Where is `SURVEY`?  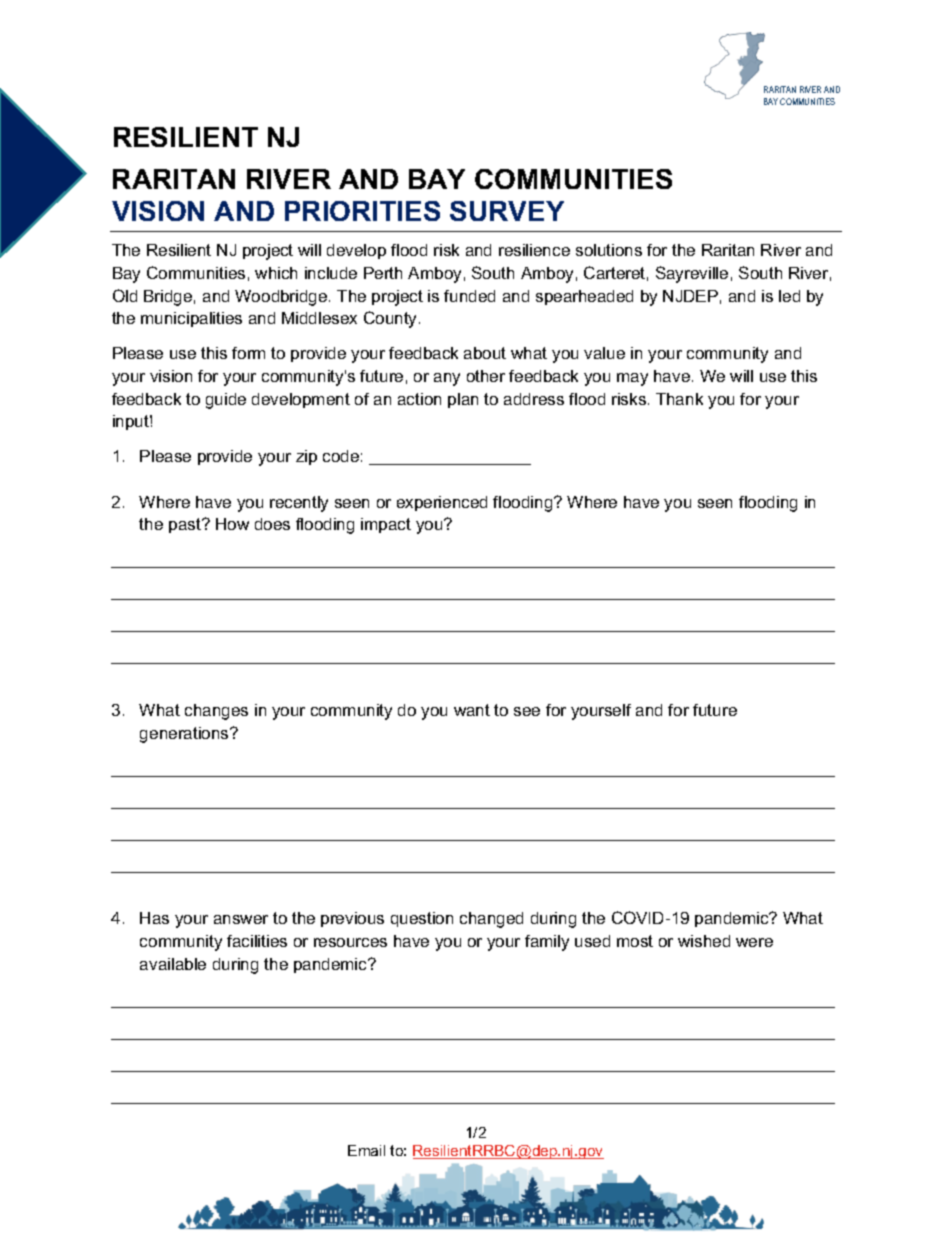 SURVEY is located at coordinates (507, 211).
